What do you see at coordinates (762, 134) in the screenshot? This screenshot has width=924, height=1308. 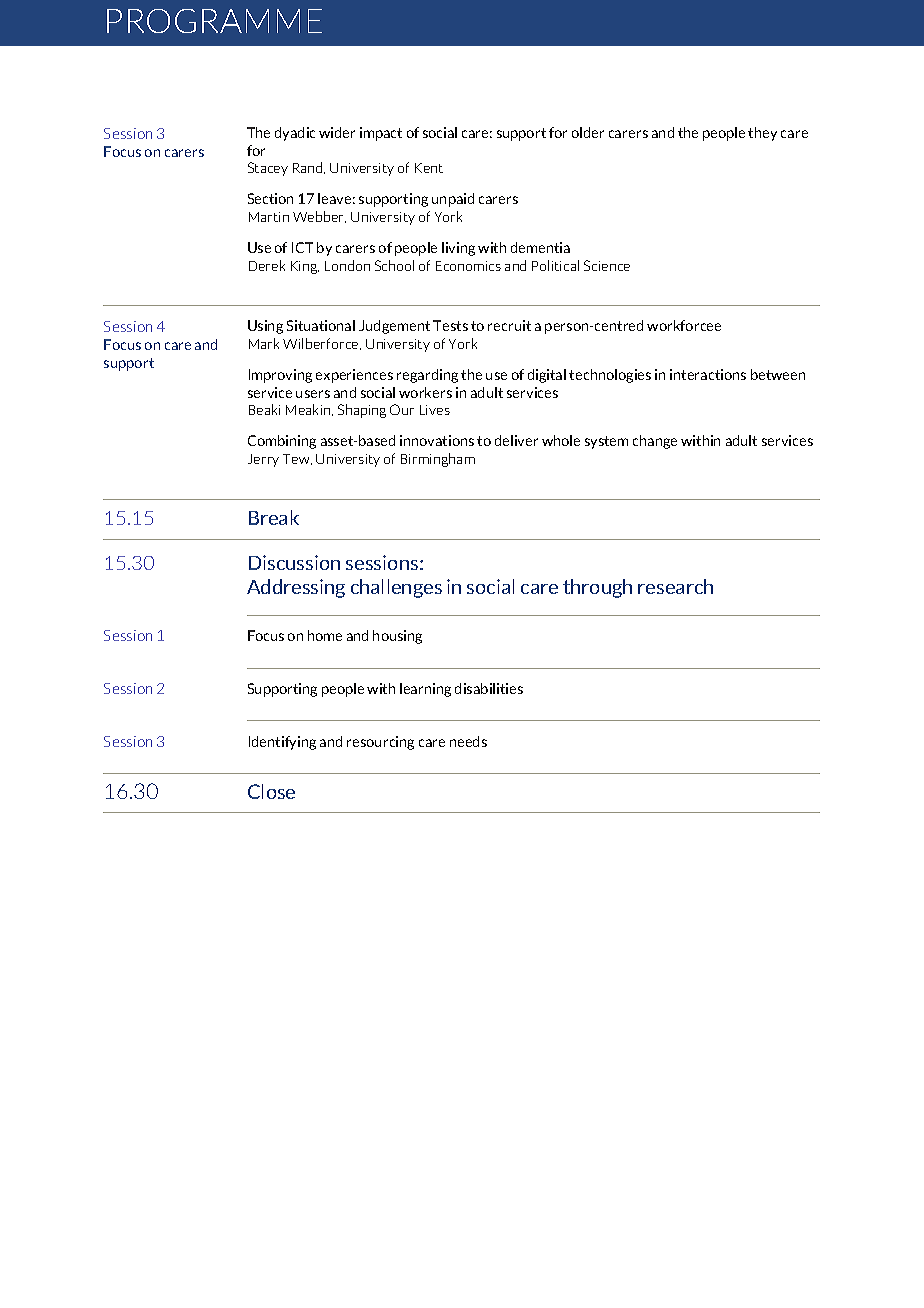 I see `they` at bounding box center [762, 134].
